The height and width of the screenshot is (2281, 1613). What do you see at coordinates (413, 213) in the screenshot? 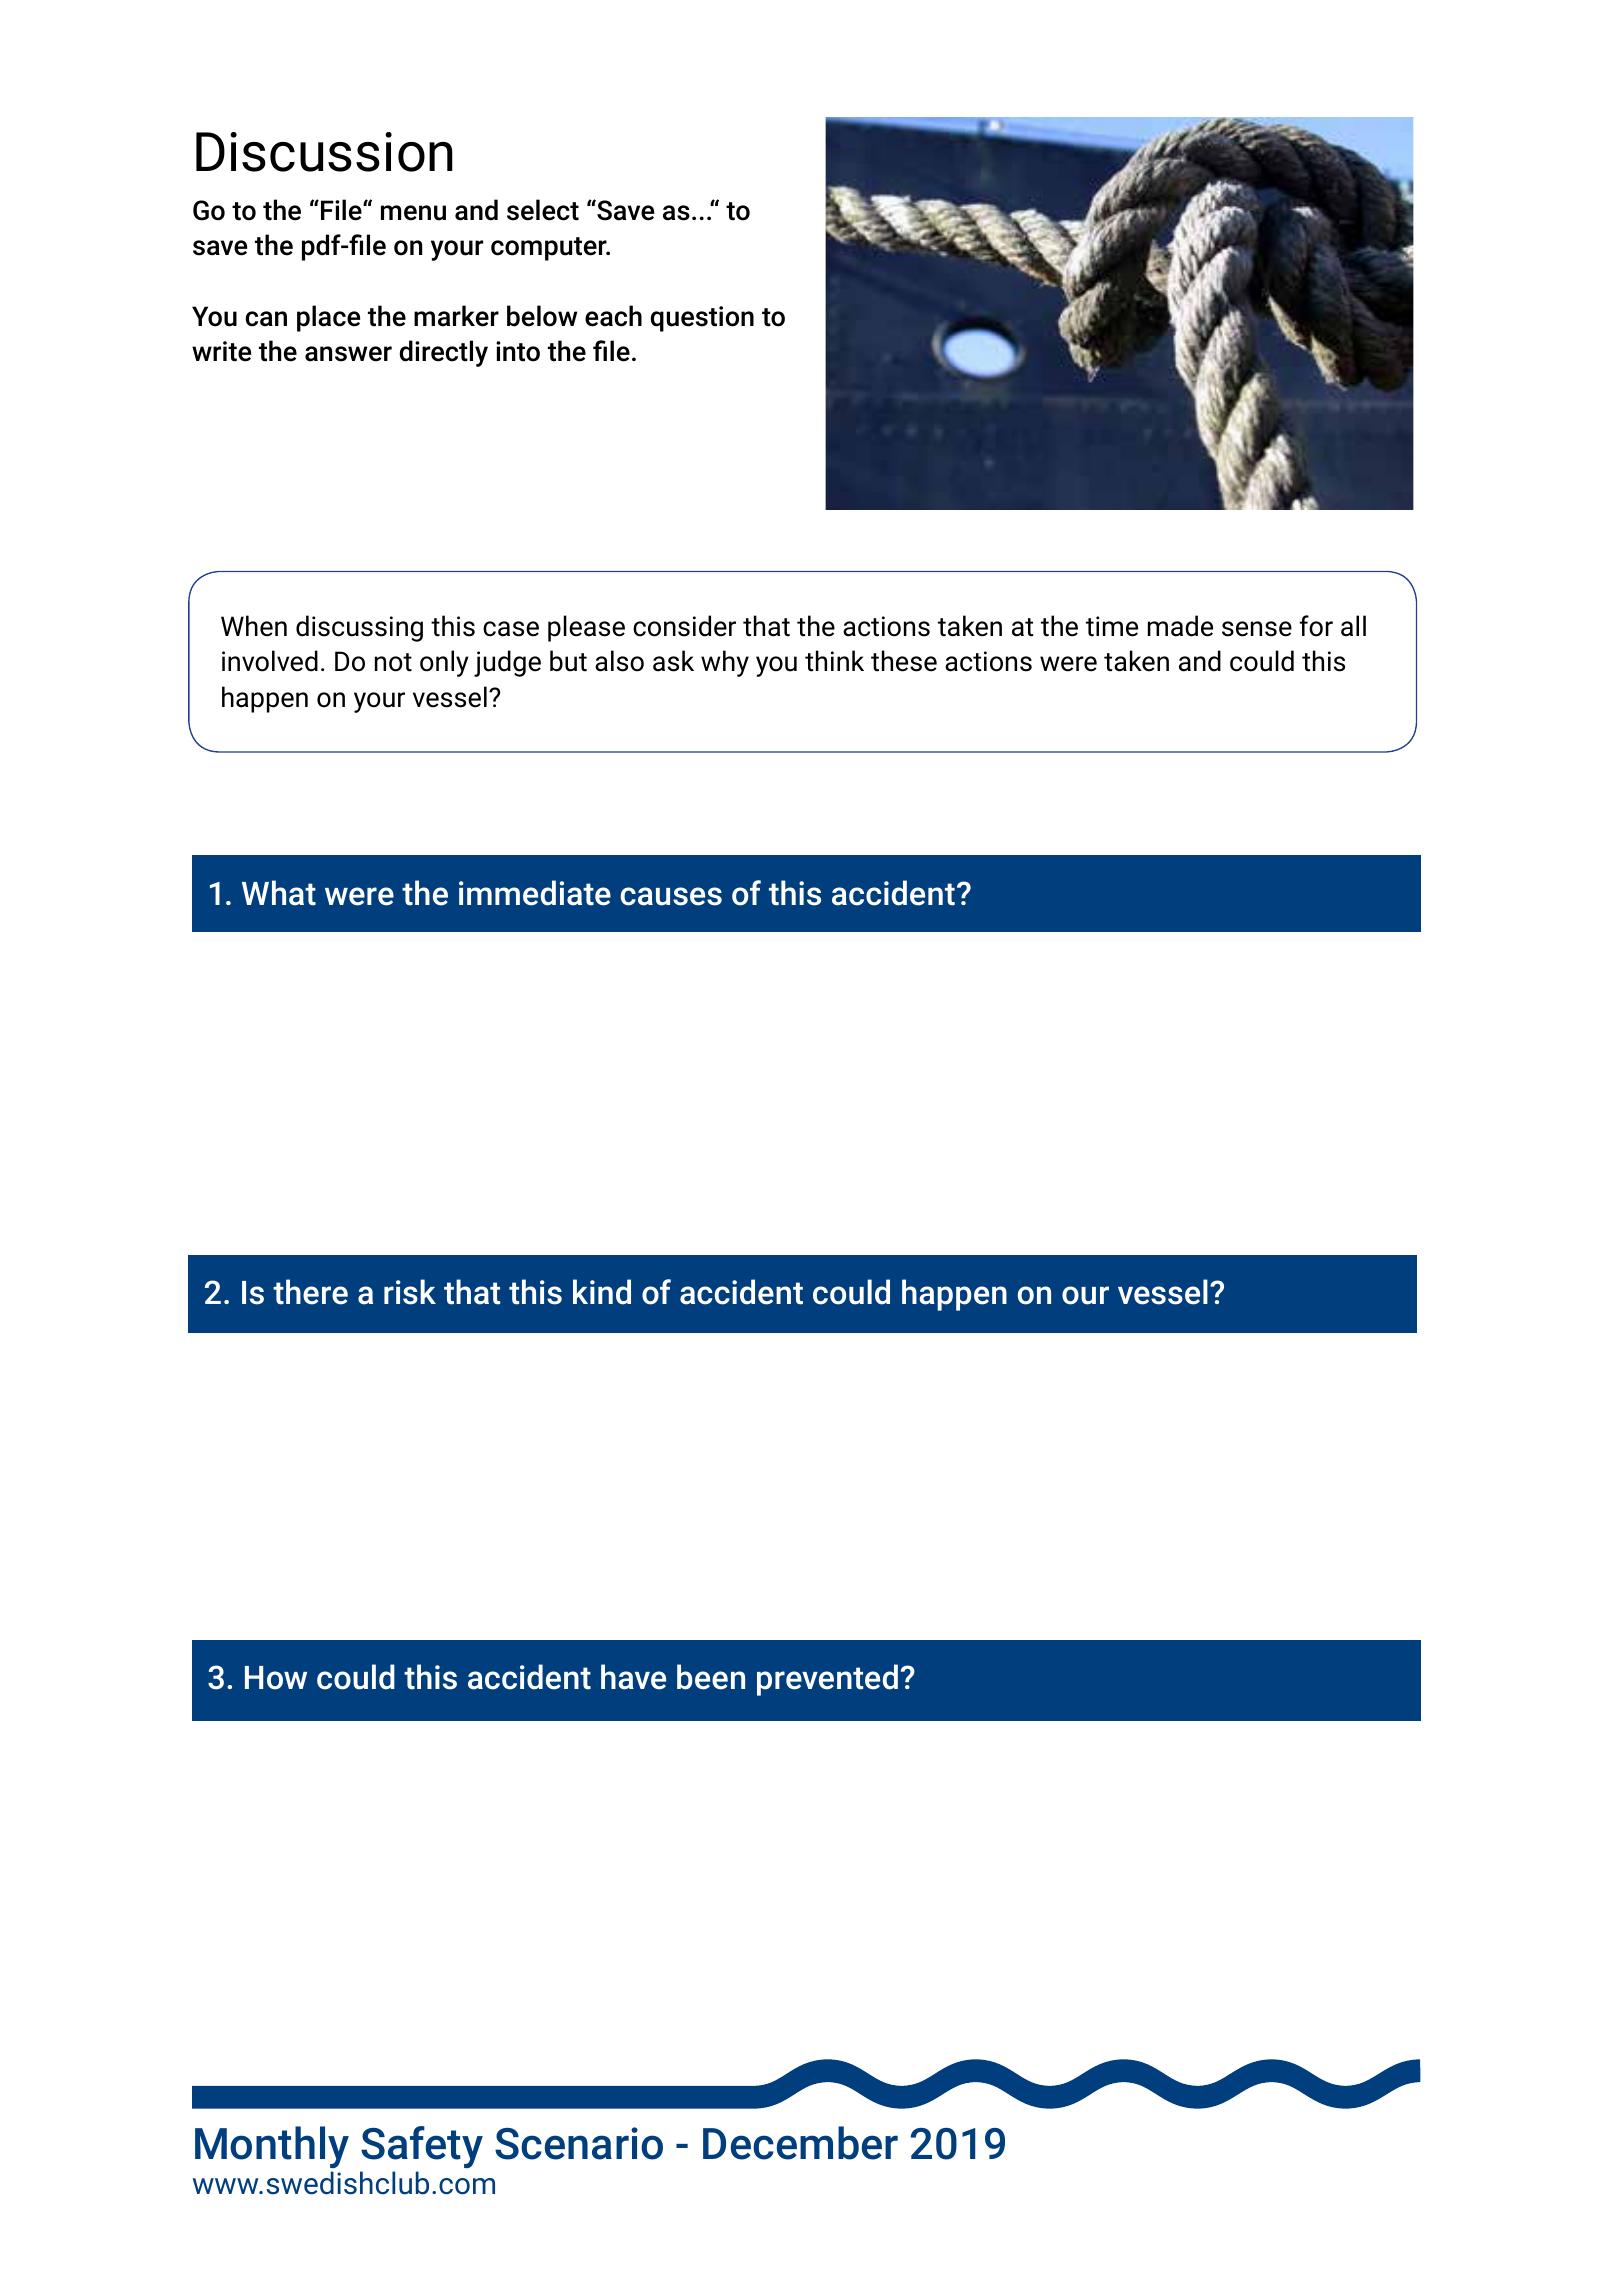
I see `menu` at bounding box center [413, 213].
